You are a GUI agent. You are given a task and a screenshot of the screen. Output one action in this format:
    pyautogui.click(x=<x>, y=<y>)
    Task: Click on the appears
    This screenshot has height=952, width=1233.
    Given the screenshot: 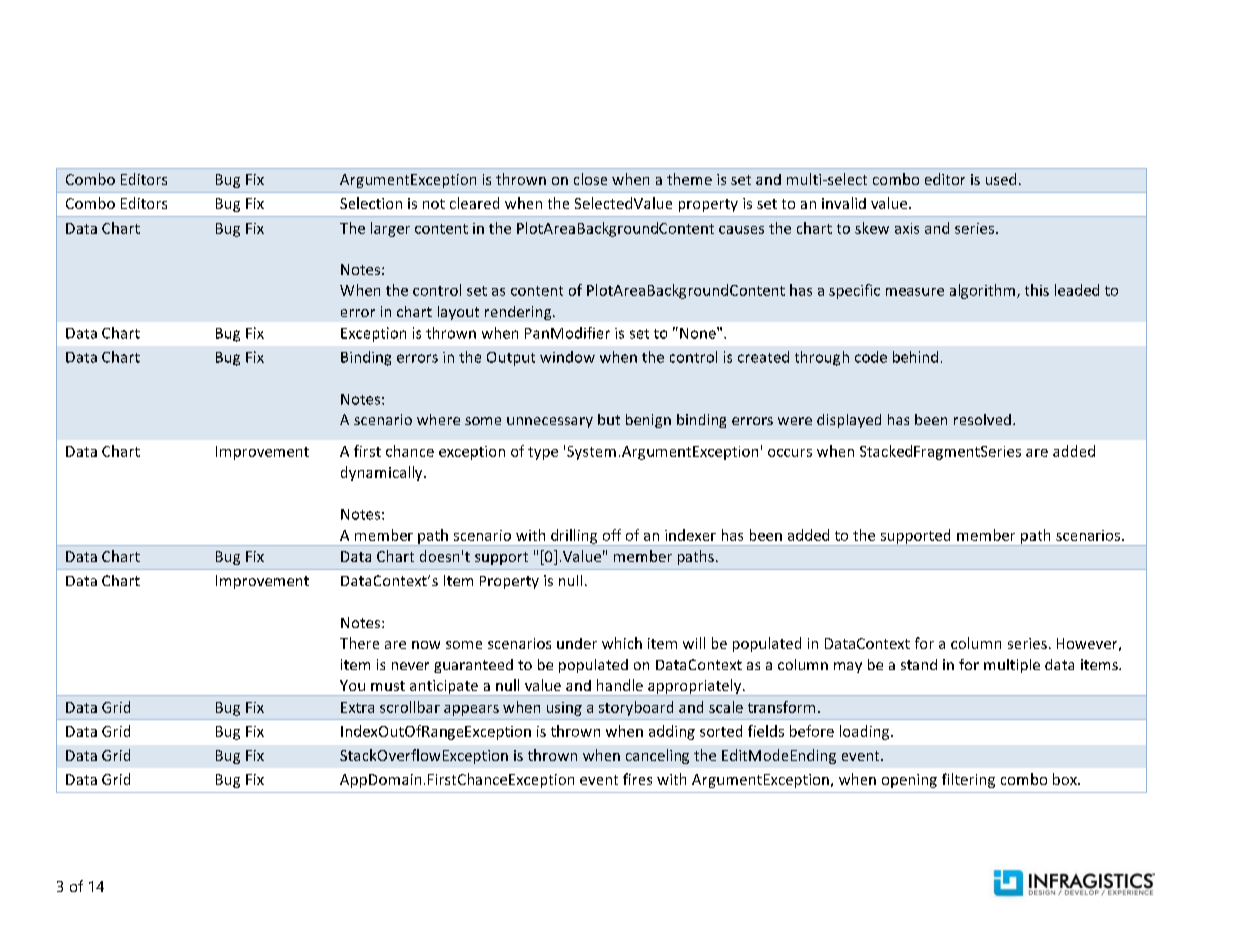 What is the action you would take?
    pyautogui.click(x=471, y=710)
